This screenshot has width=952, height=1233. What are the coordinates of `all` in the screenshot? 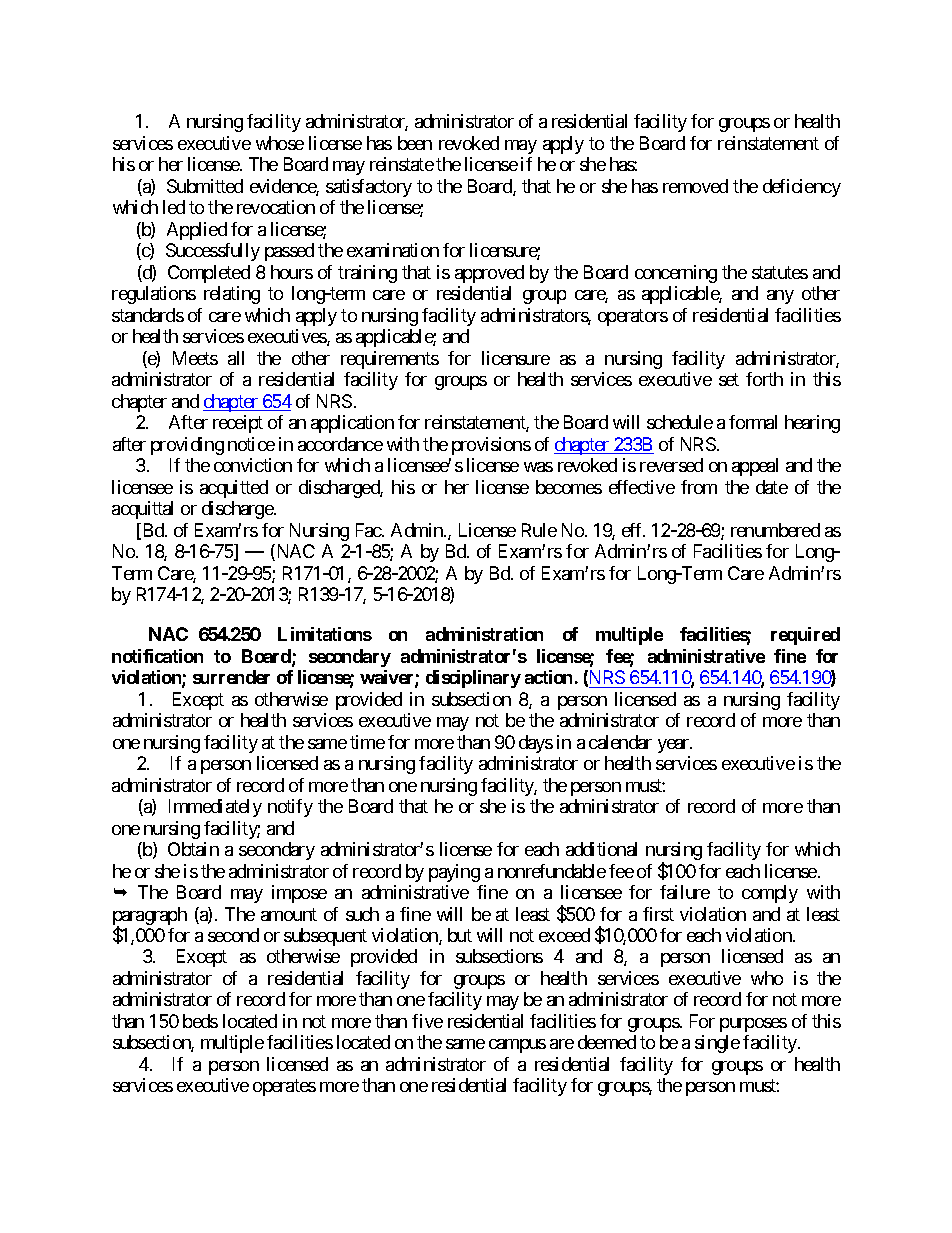 It's located at (236, 358).
